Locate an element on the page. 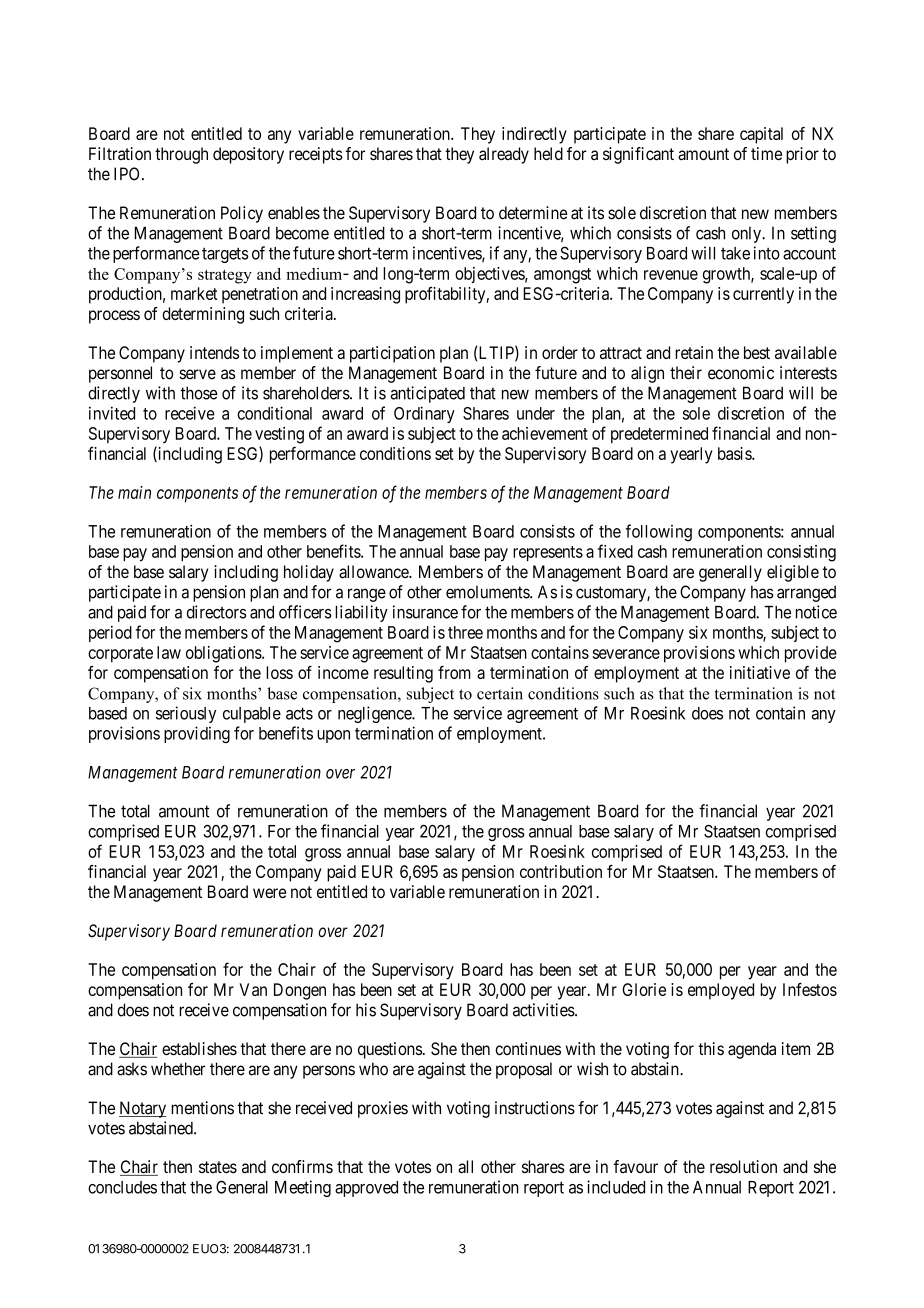 This page has width=924, height=1308. Ordinary is located at coordinates (424, 414).
